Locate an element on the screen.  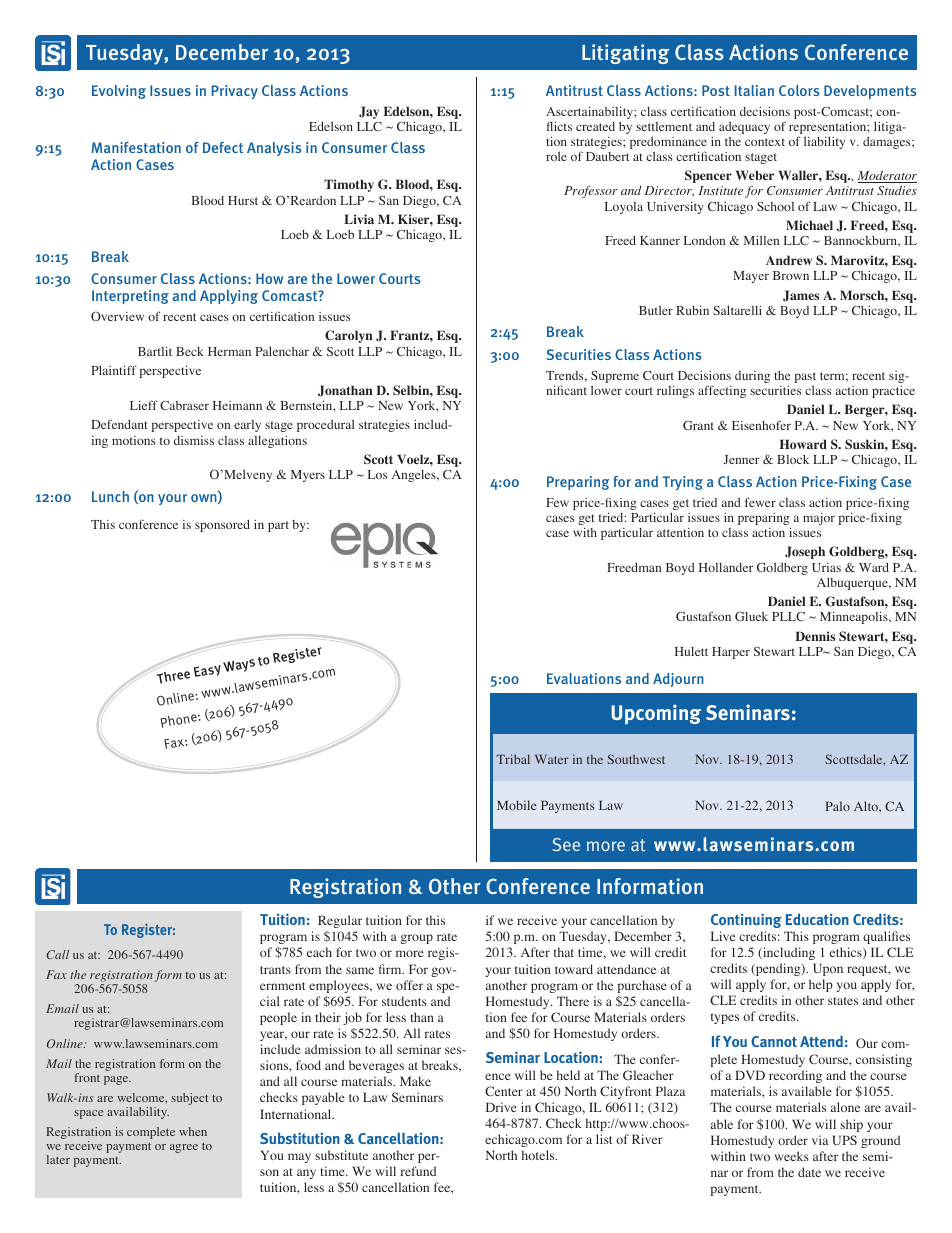
Dennis is located at coordinates (815, 636).
